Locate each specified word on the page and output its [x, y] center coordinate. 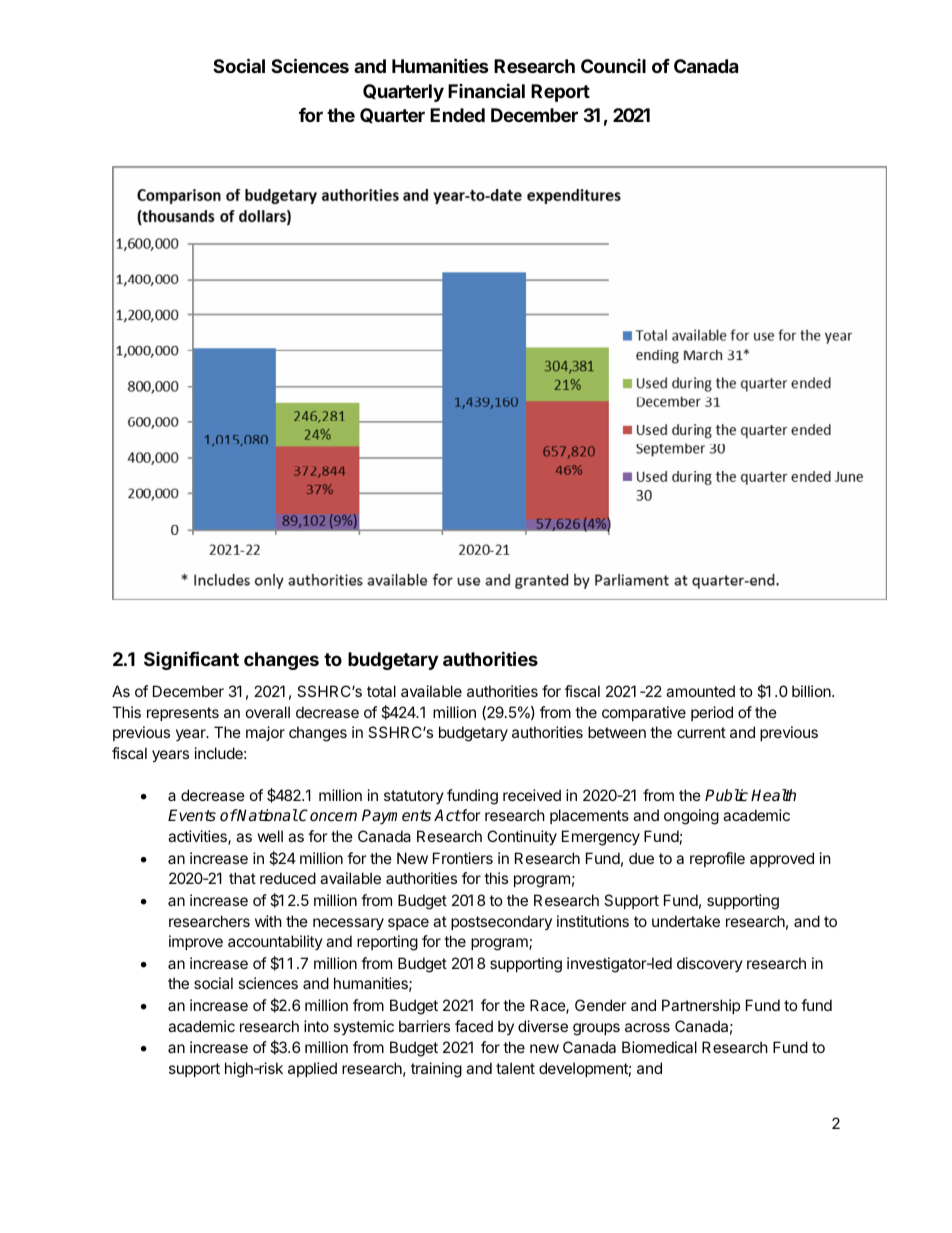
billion [812, 691]
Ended [457, 115]
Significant [191, 660]
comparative [644, 713]
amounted [700, 691]
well [270, 836]
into [316, 1026]
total [381, 691]
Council [613, 66]
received [532, 795]
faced [474, 1026]
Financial [486, 90]
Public [726, 795]
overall [268, 712]
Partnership [701, 1006]
